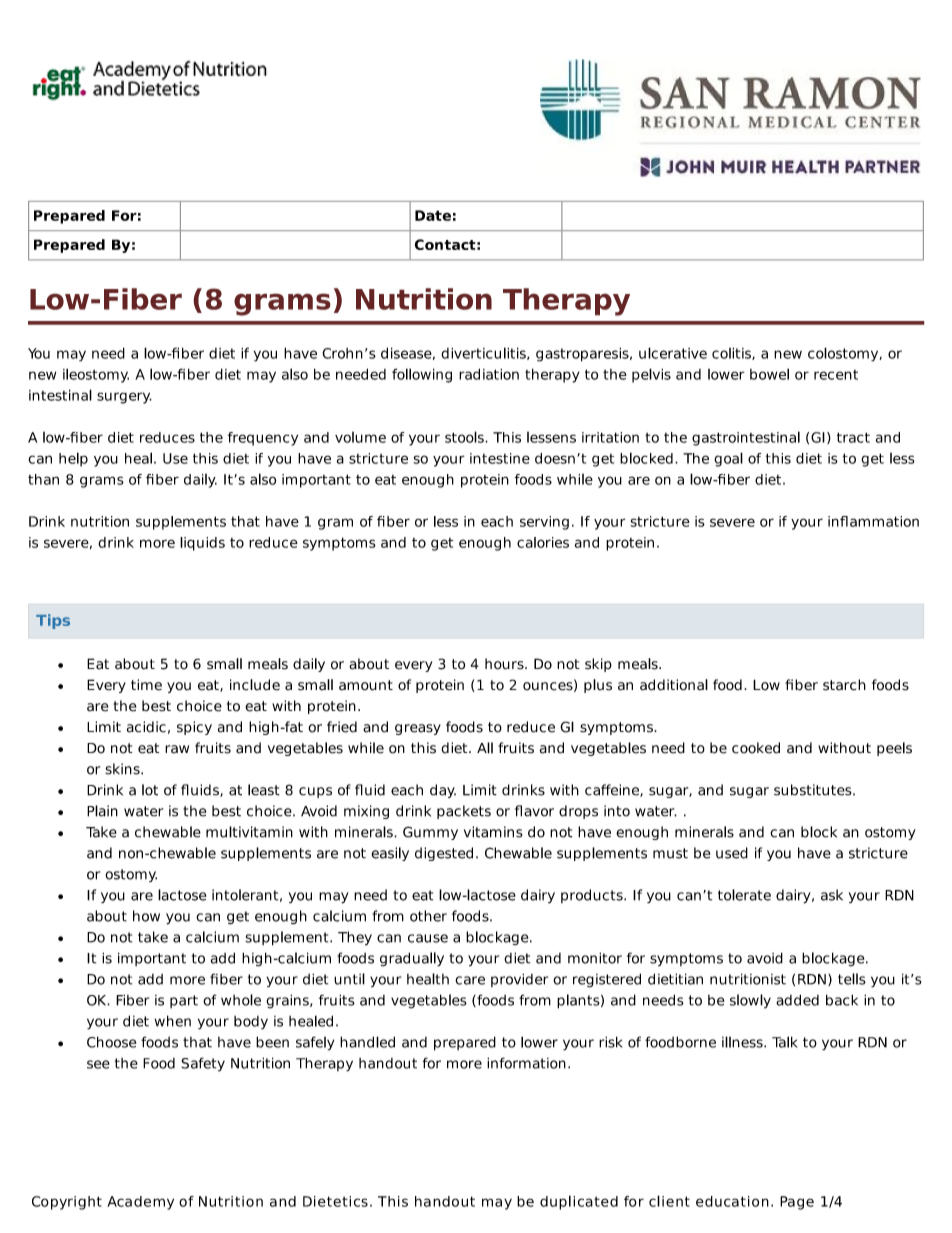 The image size is (952, 1233). Describe the element at coordinates (732, 853) in the document. I see `used` at that location.
